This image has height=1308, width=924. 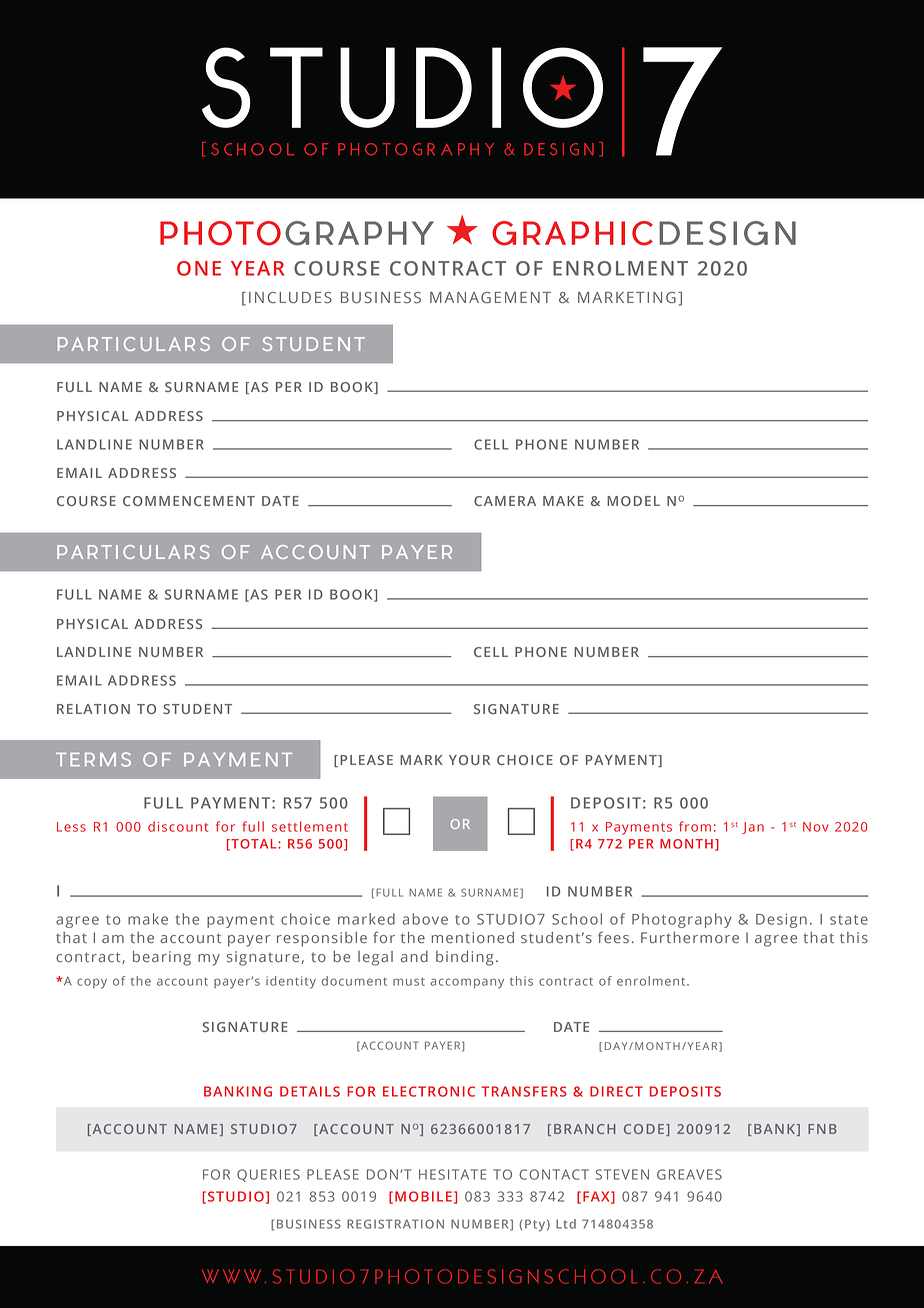 I want to click on MANAGEMENT, so click(x=490, y=297).
